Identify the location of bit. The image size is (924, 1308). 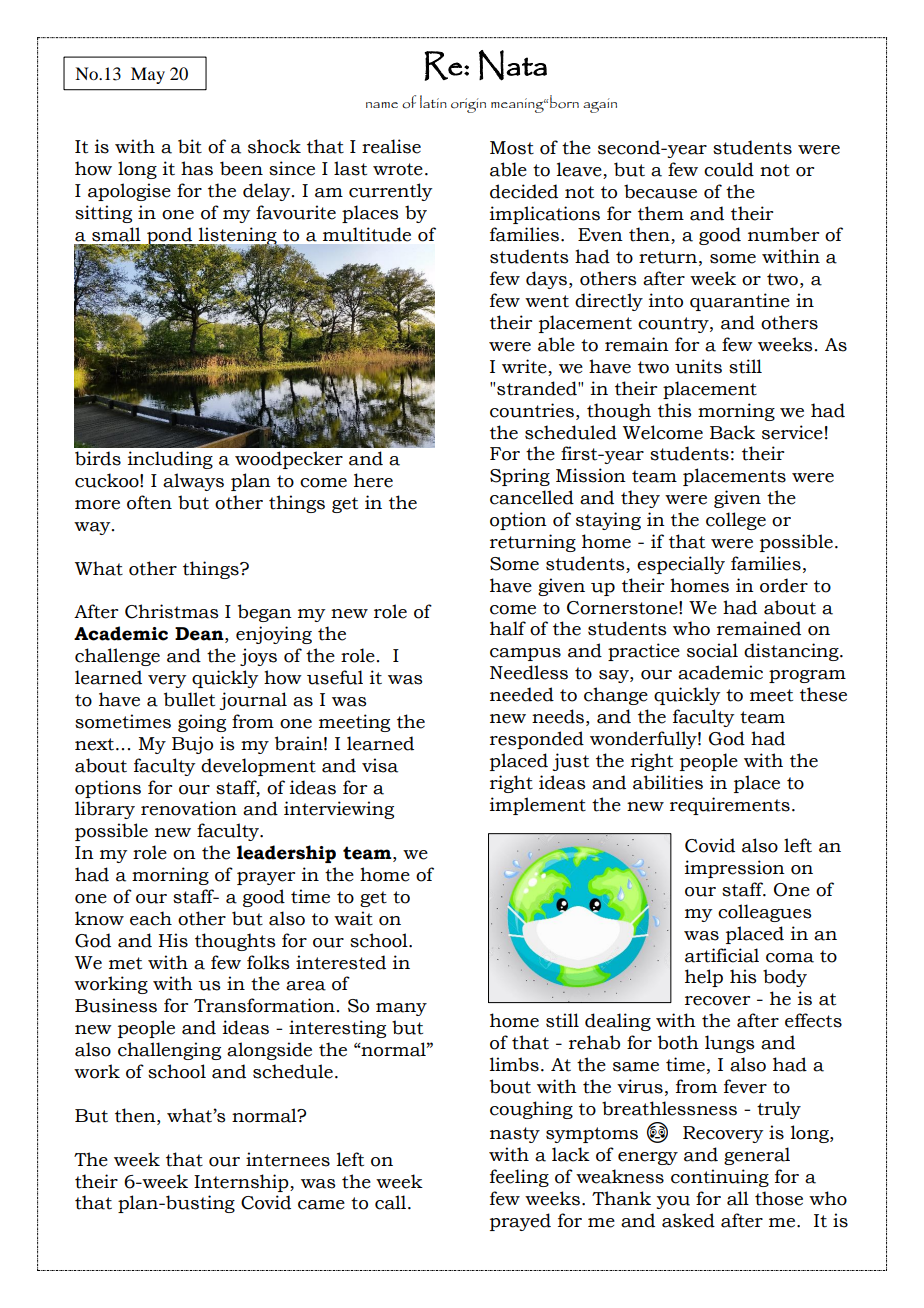
(190, 146).
